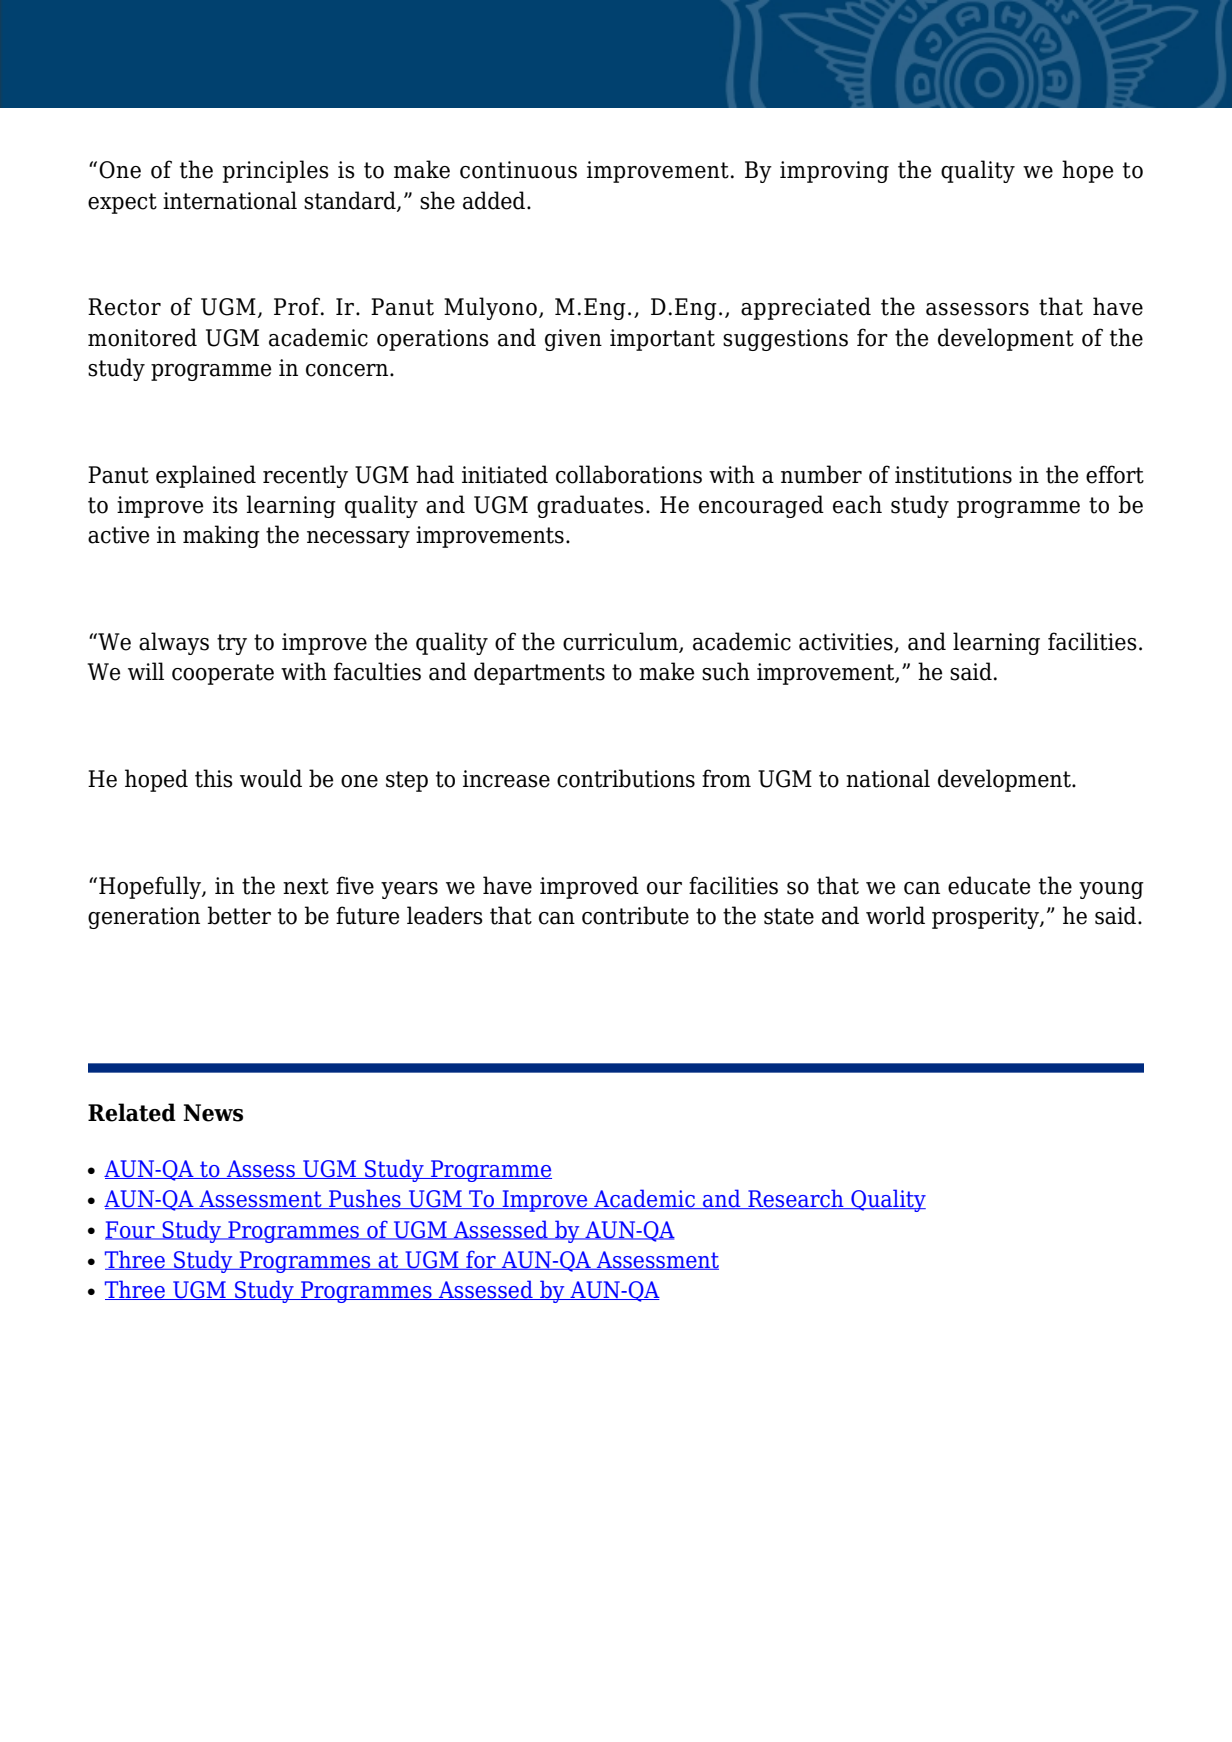 The height and width of the screenshot is (1742, 1232). What do you see at coordinates (131, 1230) in the screenshot?
I see `Four` at bounding box center [131, 1230].
